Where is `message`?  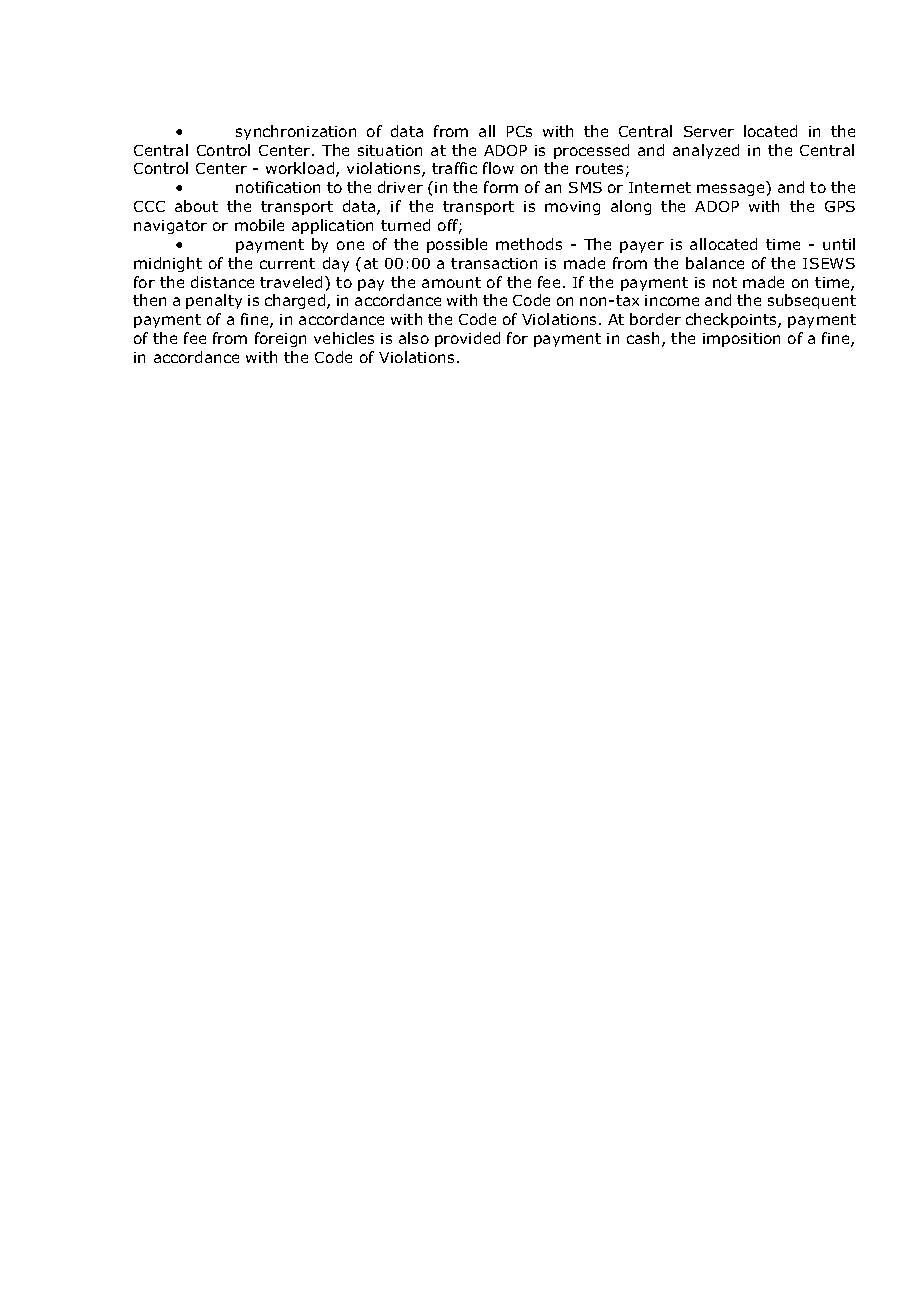 message is located at coordinates (730, 190).
